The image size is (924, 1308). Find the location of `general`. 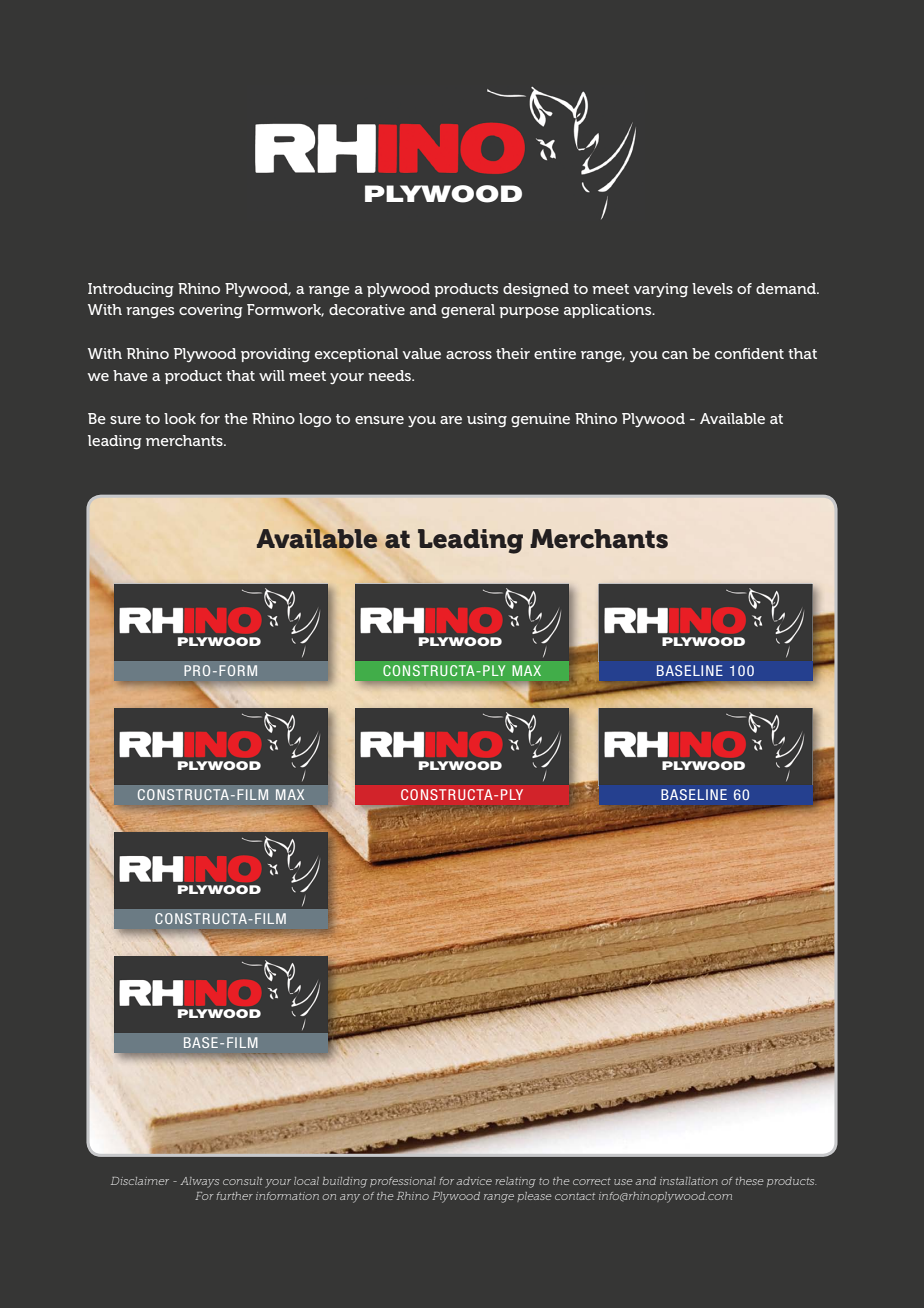

general is located at coordinates (468, 311).
